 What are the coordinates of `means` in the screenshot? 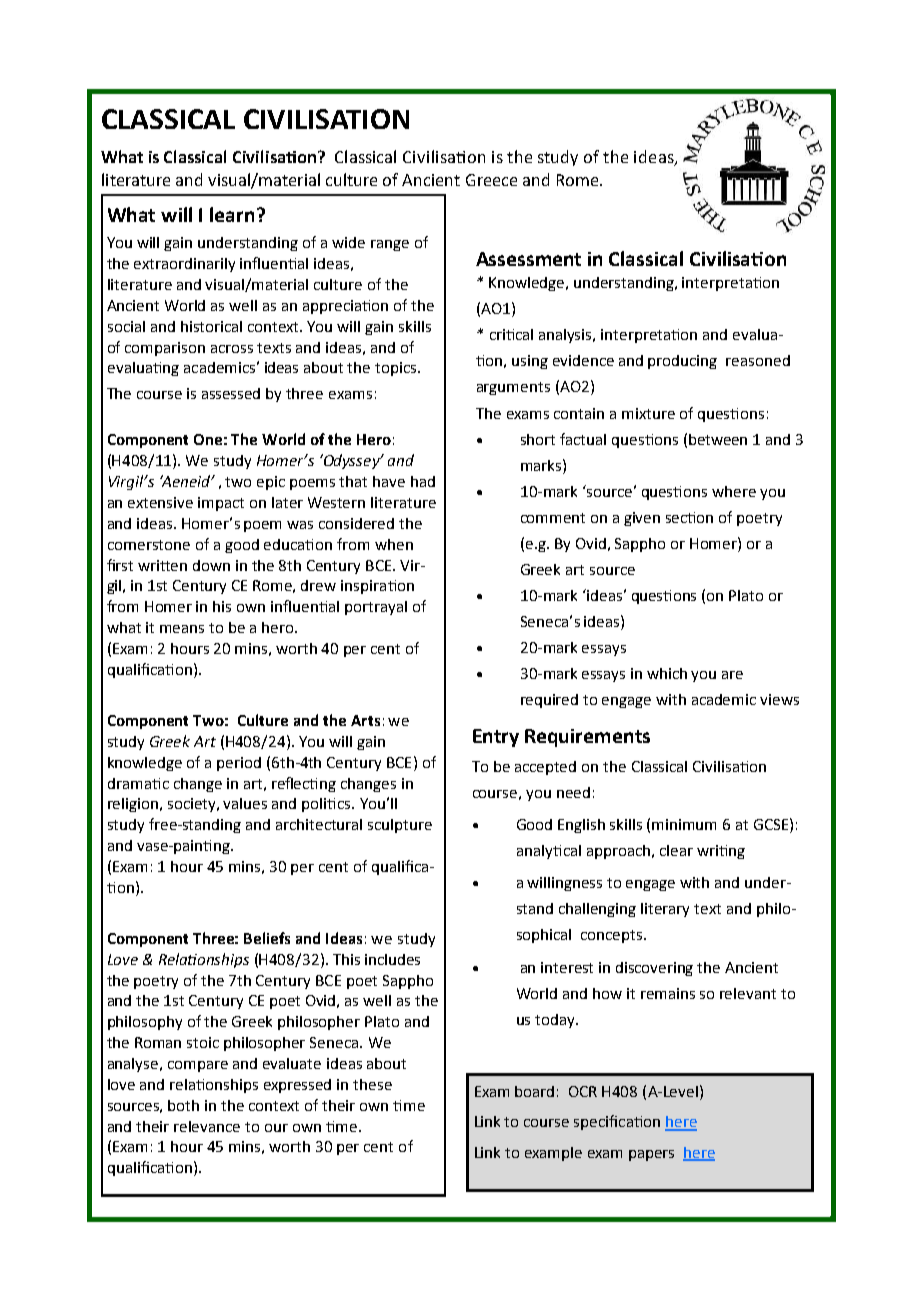 It's located at (182, 629).
